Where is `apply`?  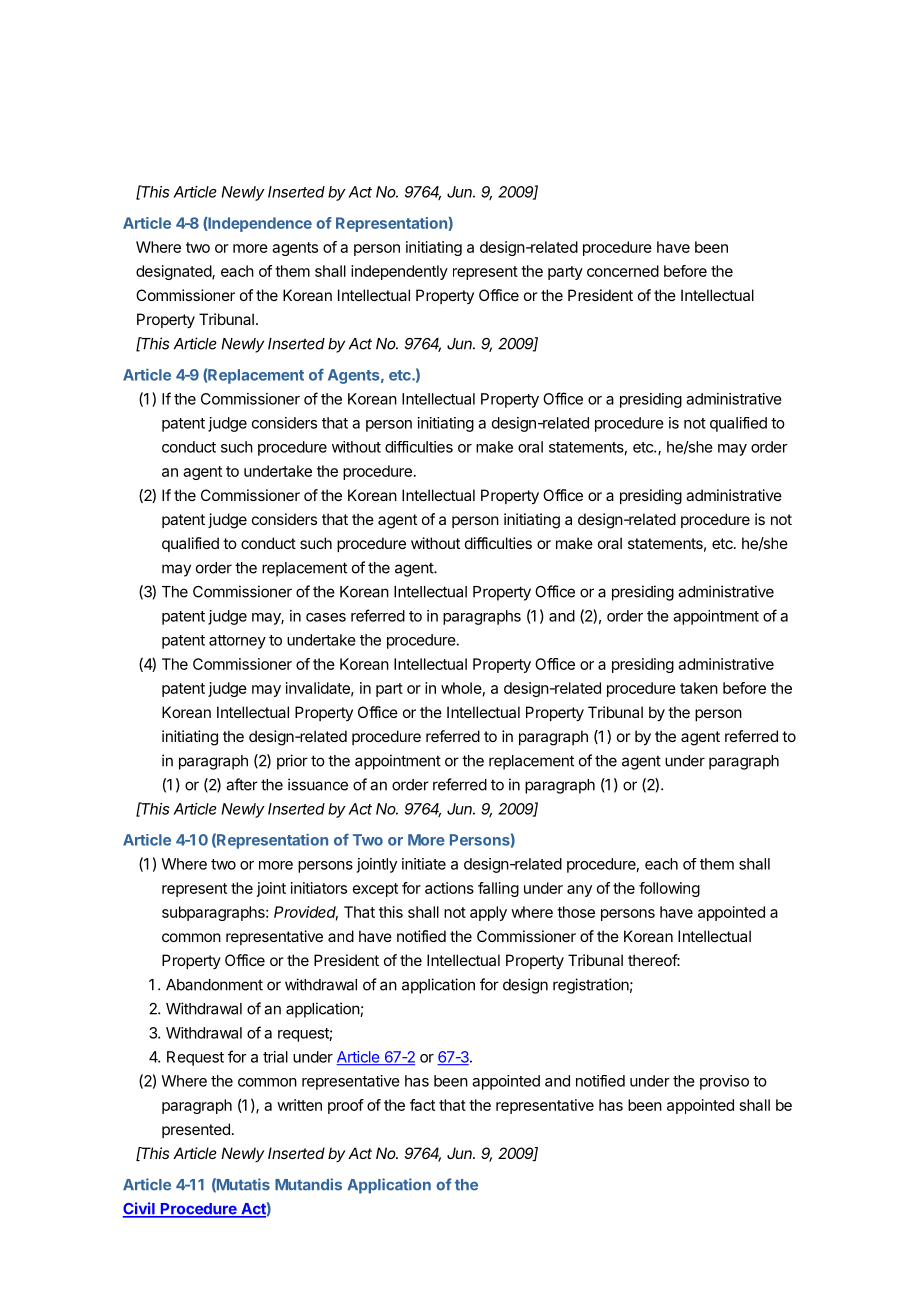 apply is located at coordinates (488, 913).
